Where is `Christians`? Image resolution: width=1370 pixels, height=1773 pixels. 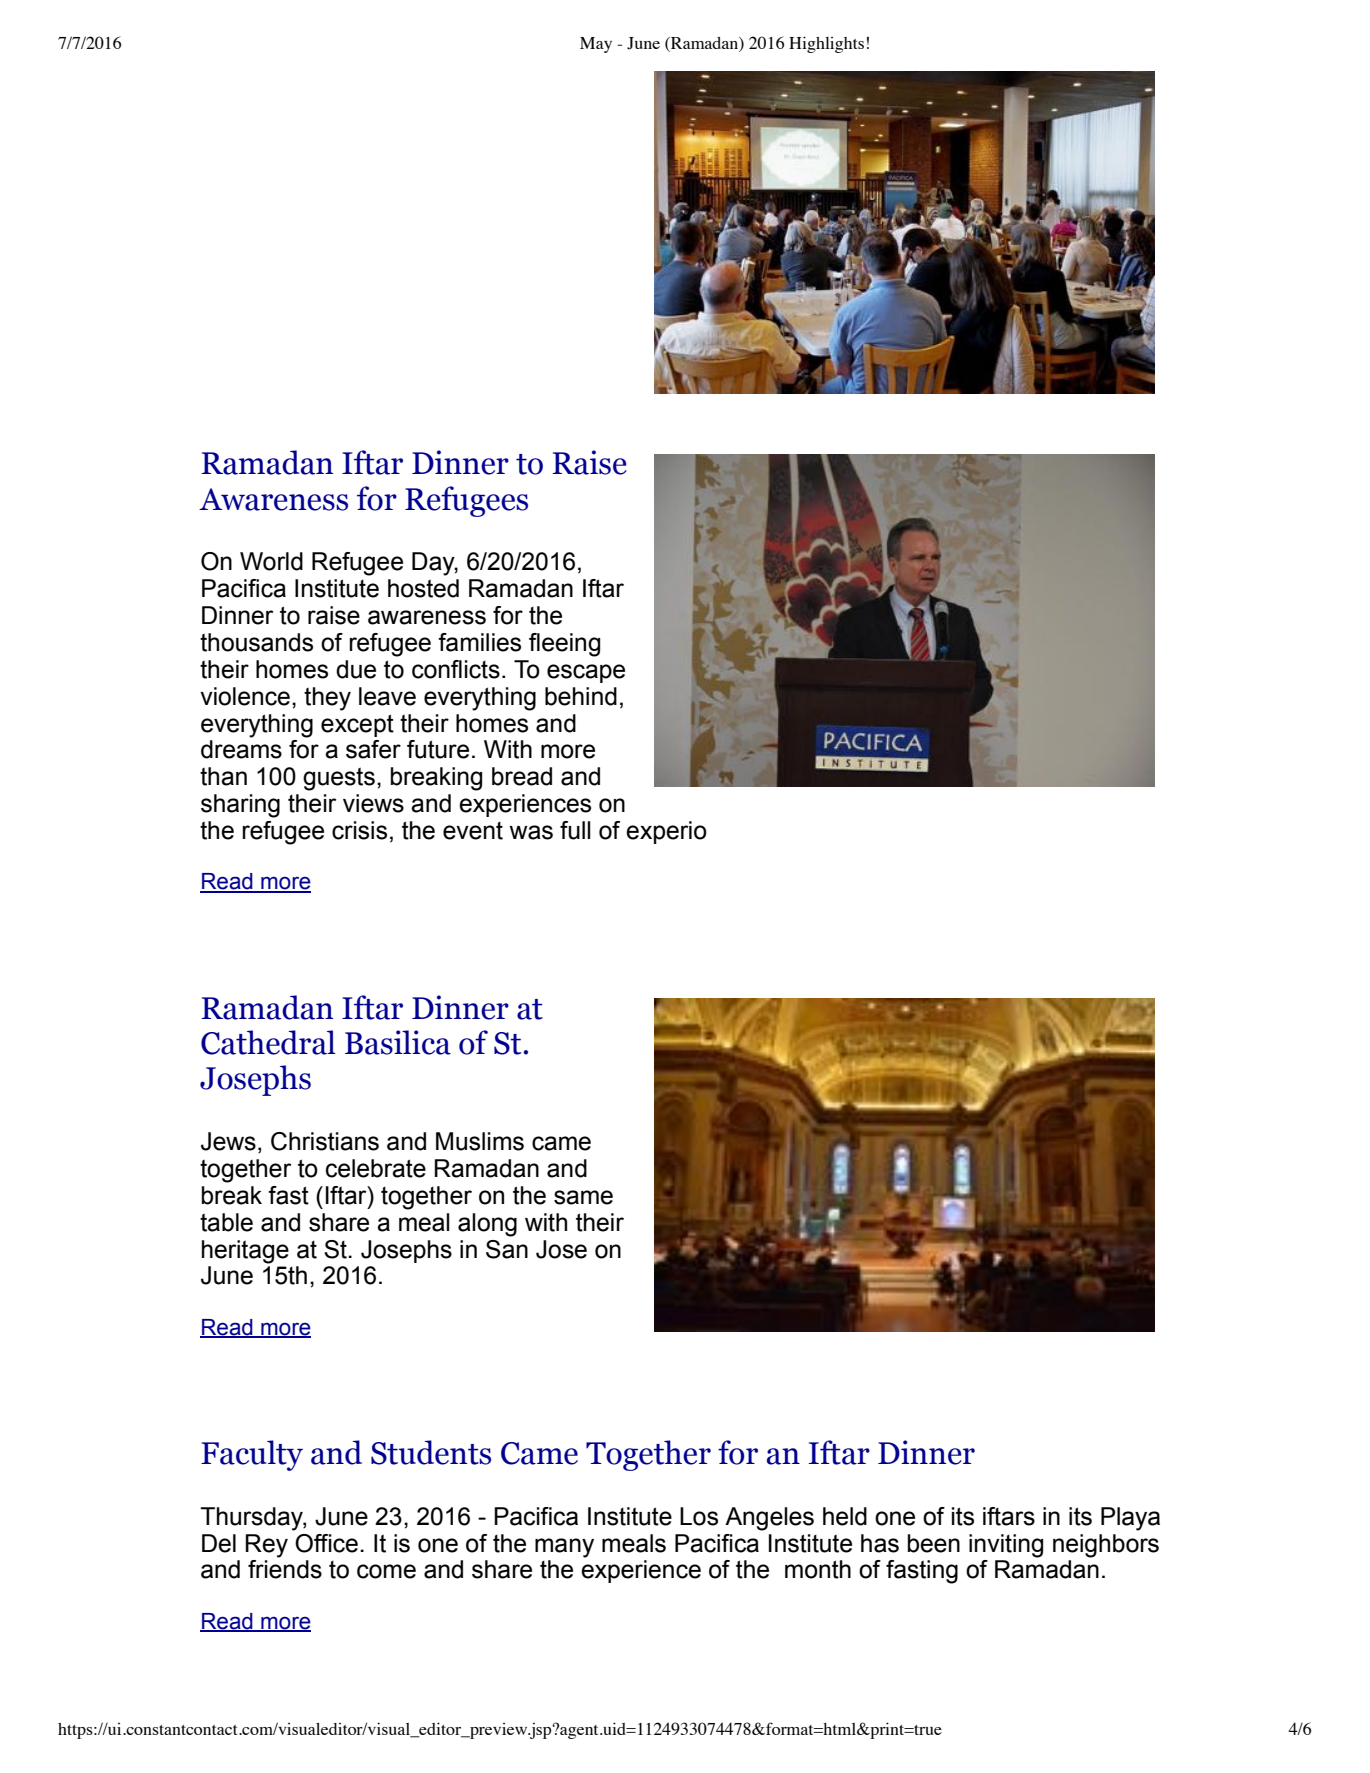 Christians is located at coordinates (325, 1141).
